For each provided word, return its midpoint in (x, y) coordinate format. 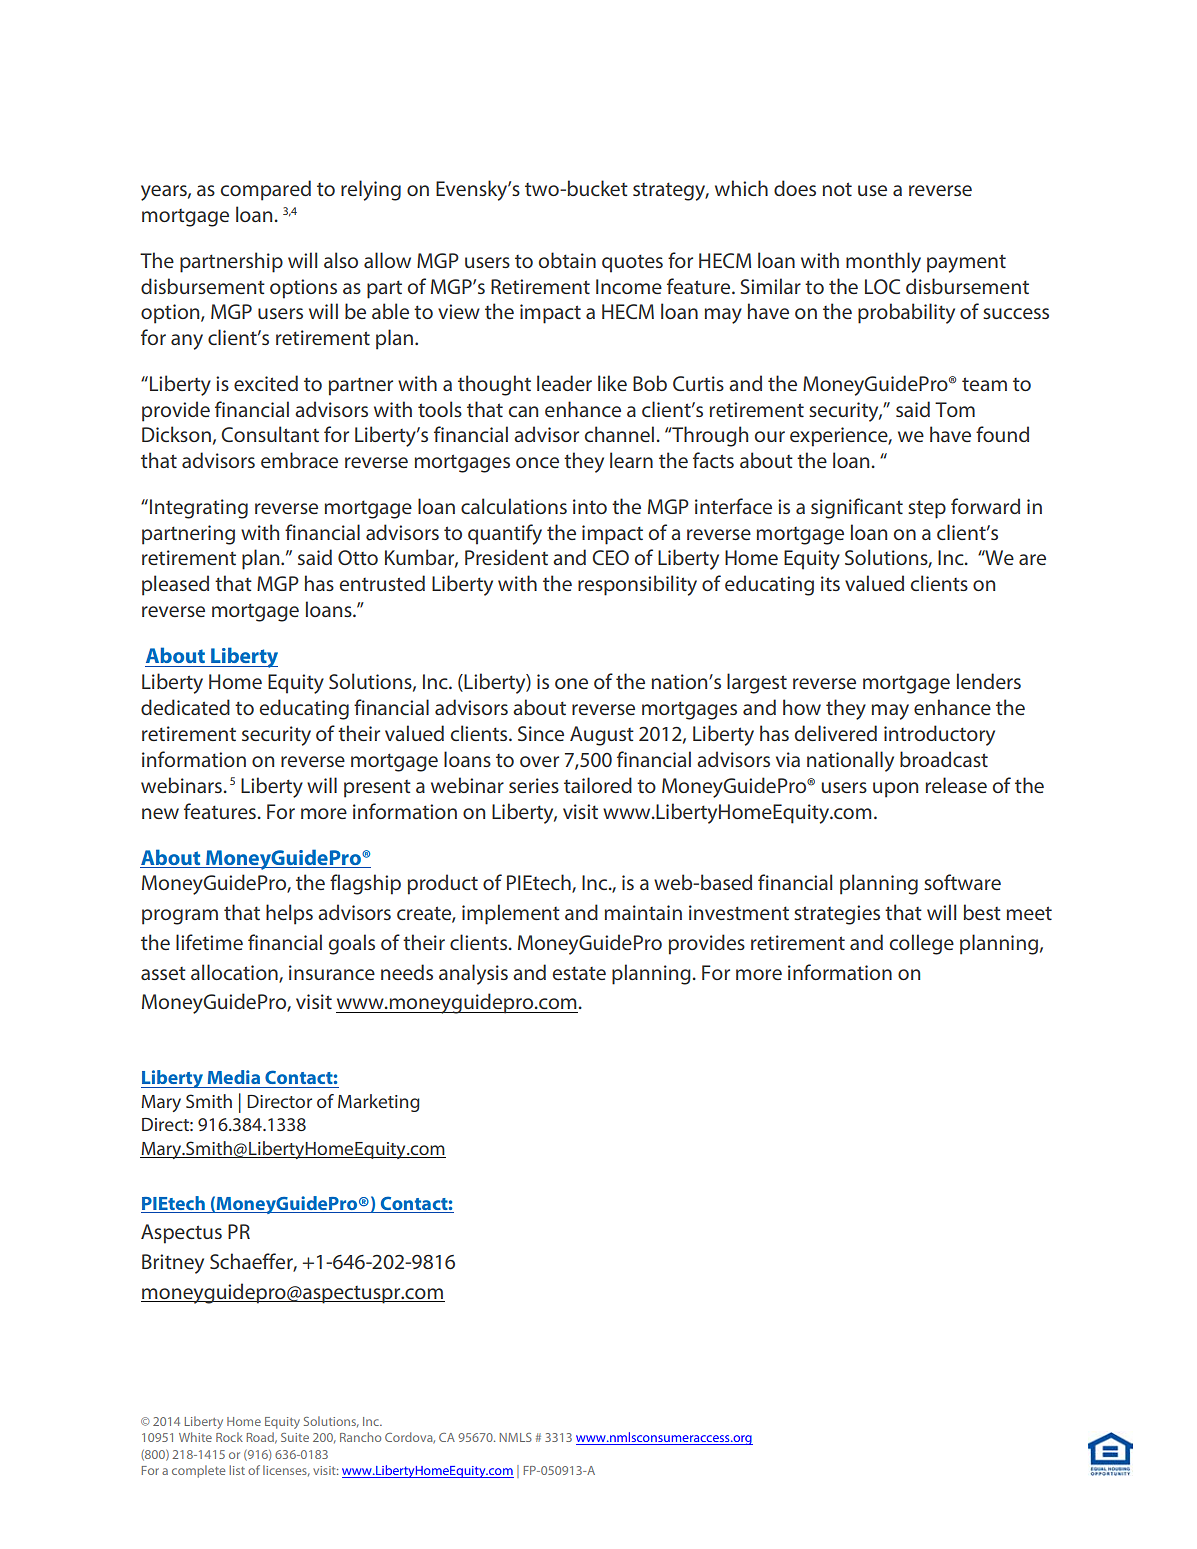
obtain (567, 260)
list (237, 1470)
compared (266, 190)
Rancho (360, 1437)
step (927, 509)
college (922, 944)
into (590, 506)
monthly (883, 262)
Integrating (199, 509)
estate (579, 973)
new (160, 813)
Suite (295, 1437)
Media (234, 1077)
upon (895, 790)
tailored (598, 785)
